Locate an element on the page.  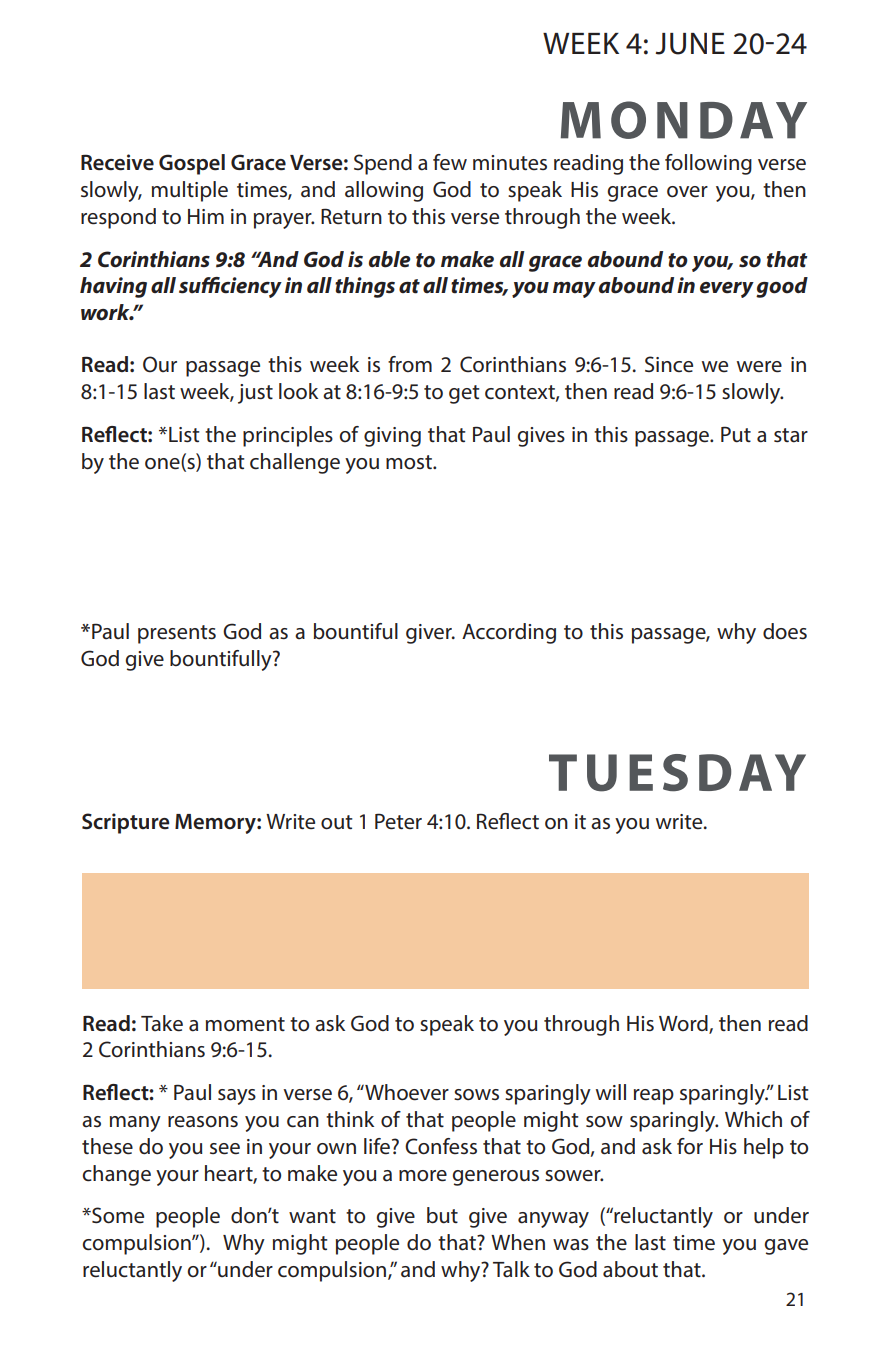
JUNE is located at coordinates (690, 44).
